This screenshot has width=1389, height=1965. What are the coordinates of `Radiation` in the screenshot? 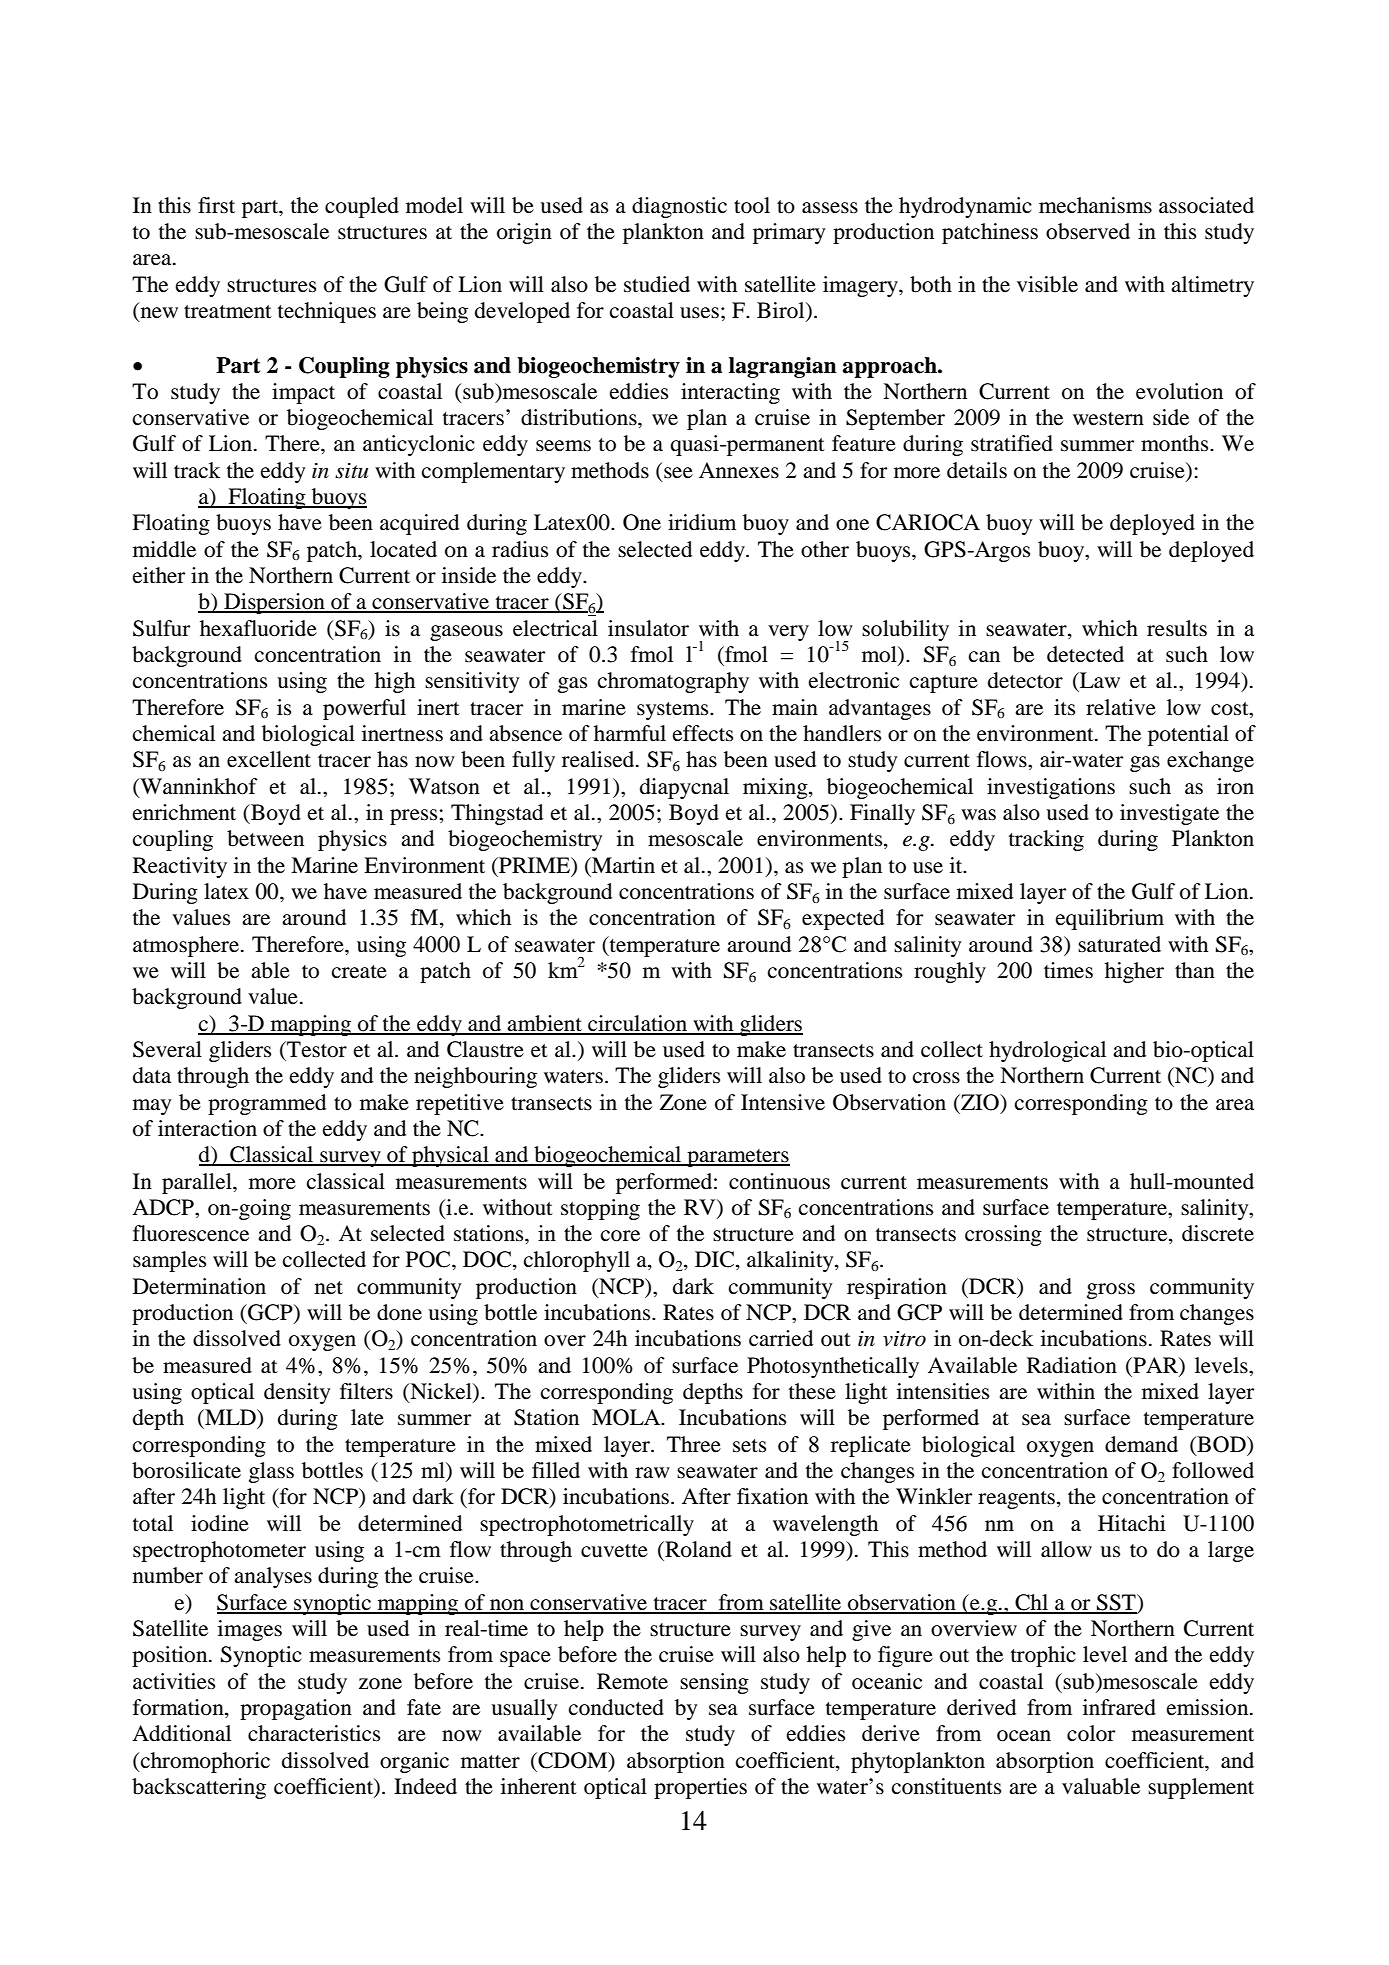 It's located at (1072, 1365).
